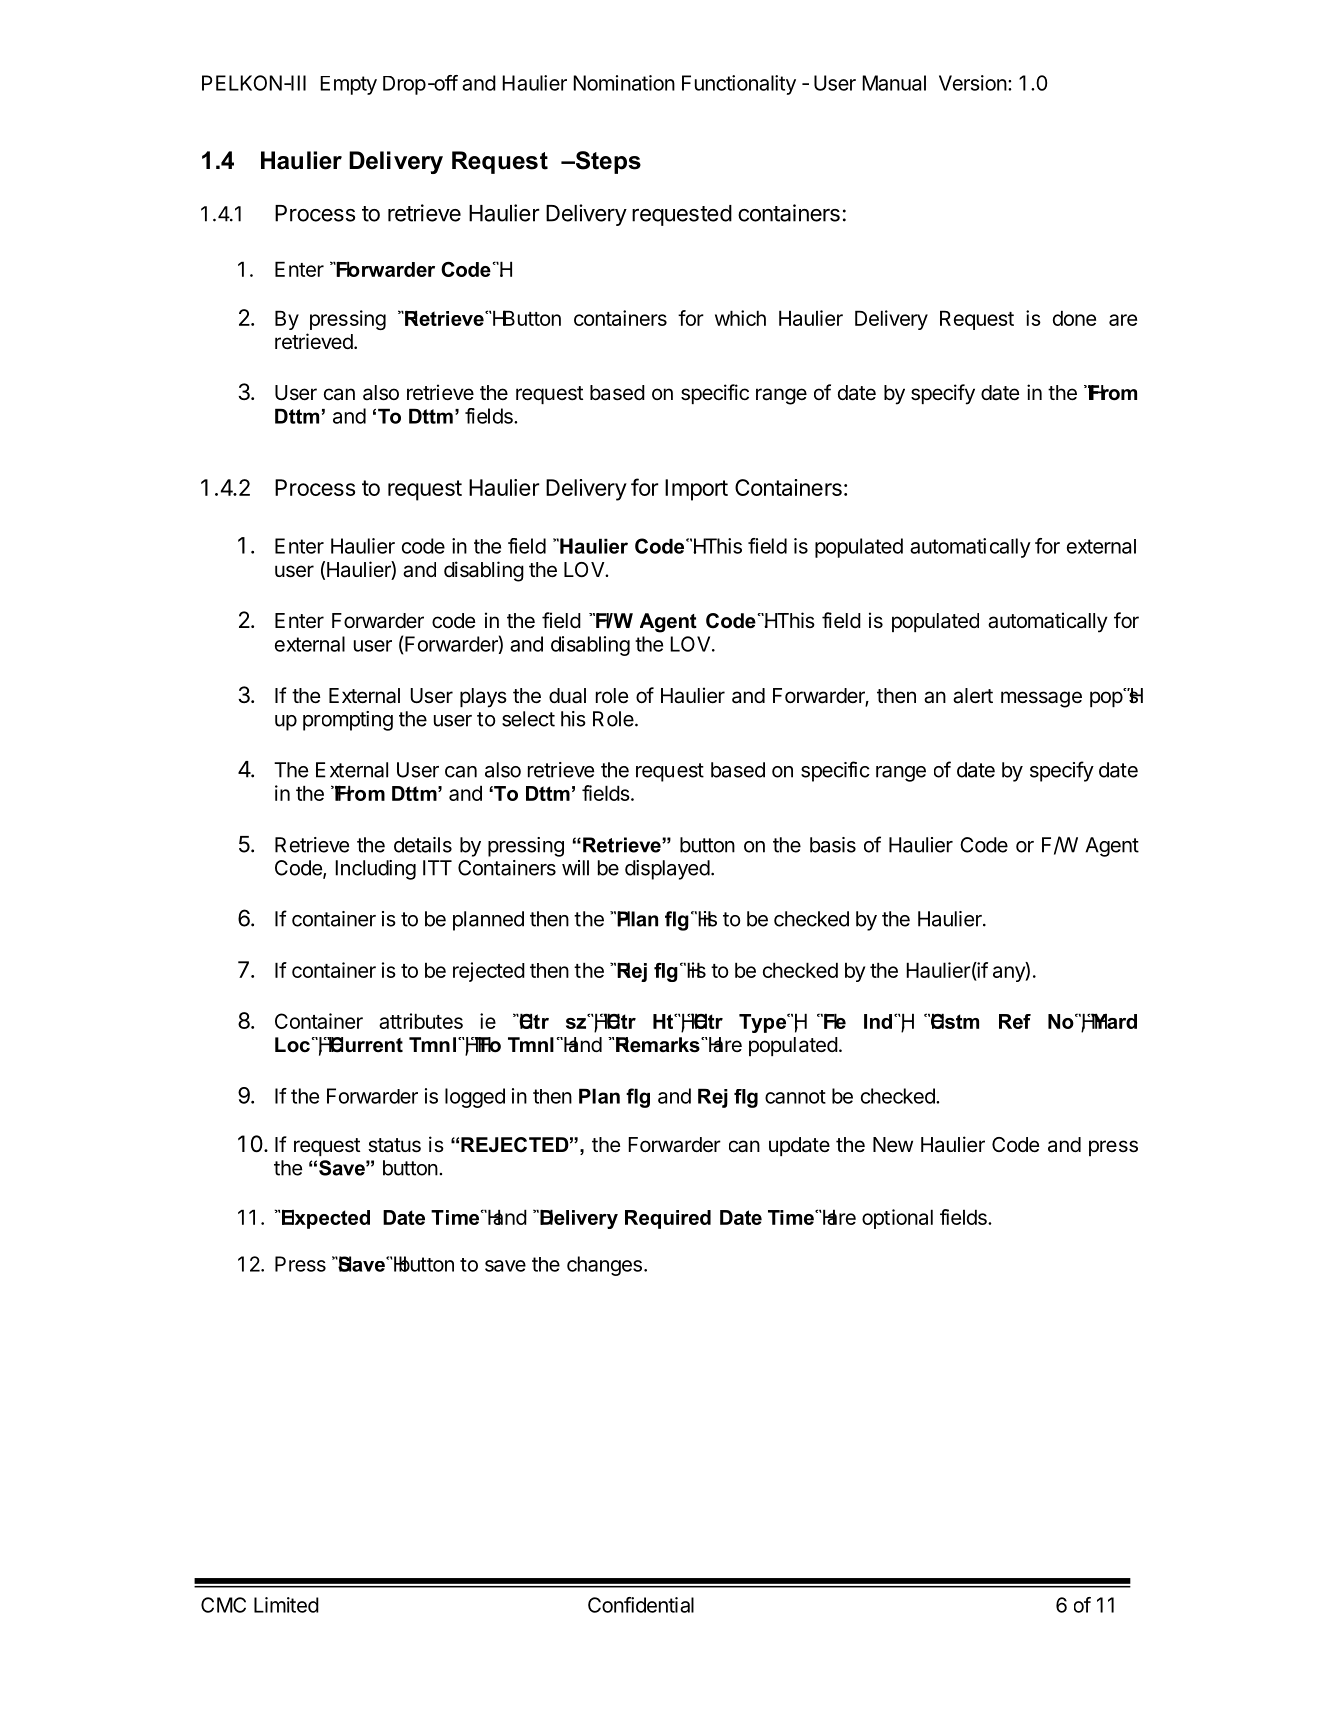 The image size is (1327, 1717). I want to click on Empty, so click(348, 85).
